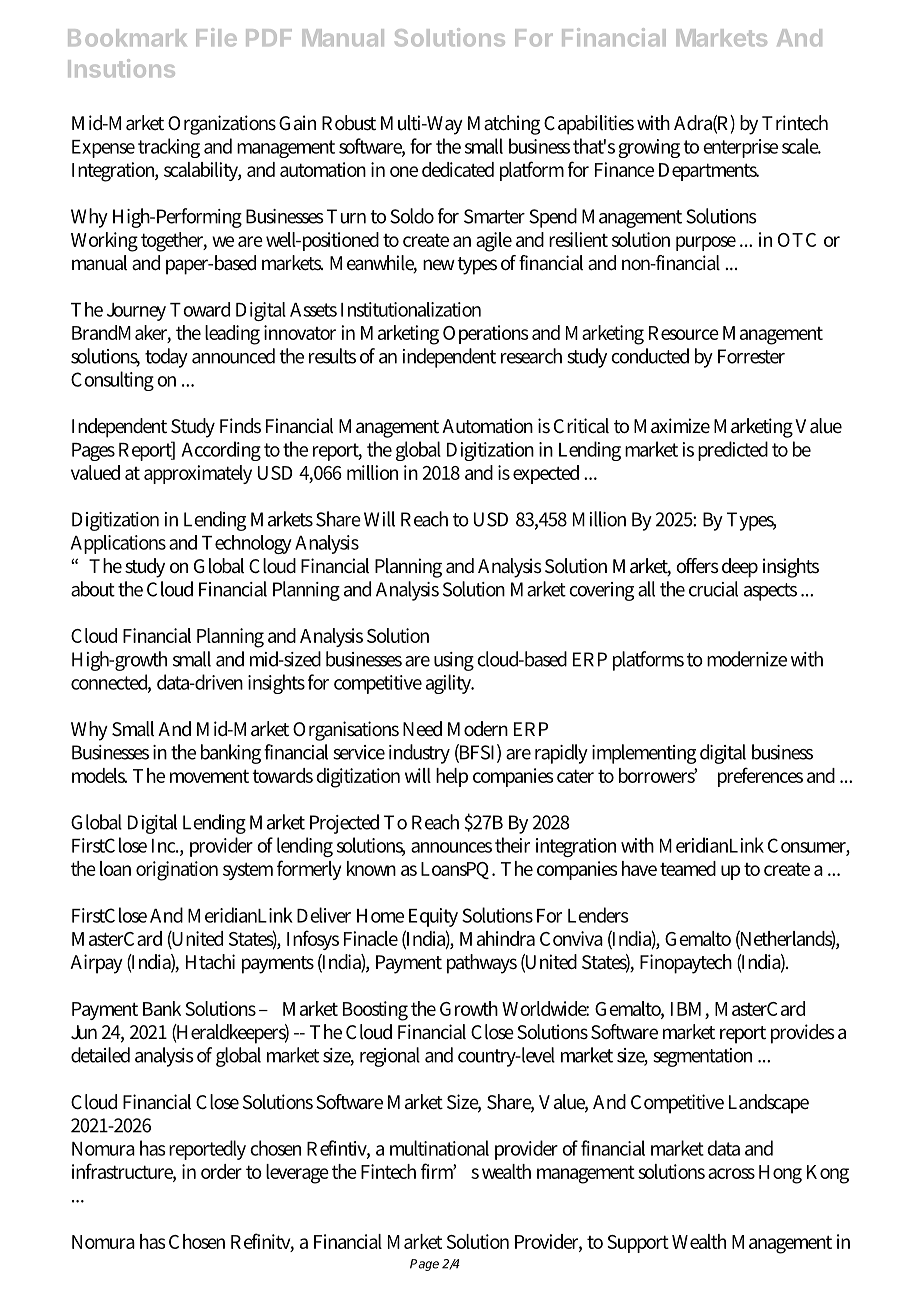  What do you see at coordinates (451, 847) in the screenshot?
I see `announces` at bounding box center [451, 847].
